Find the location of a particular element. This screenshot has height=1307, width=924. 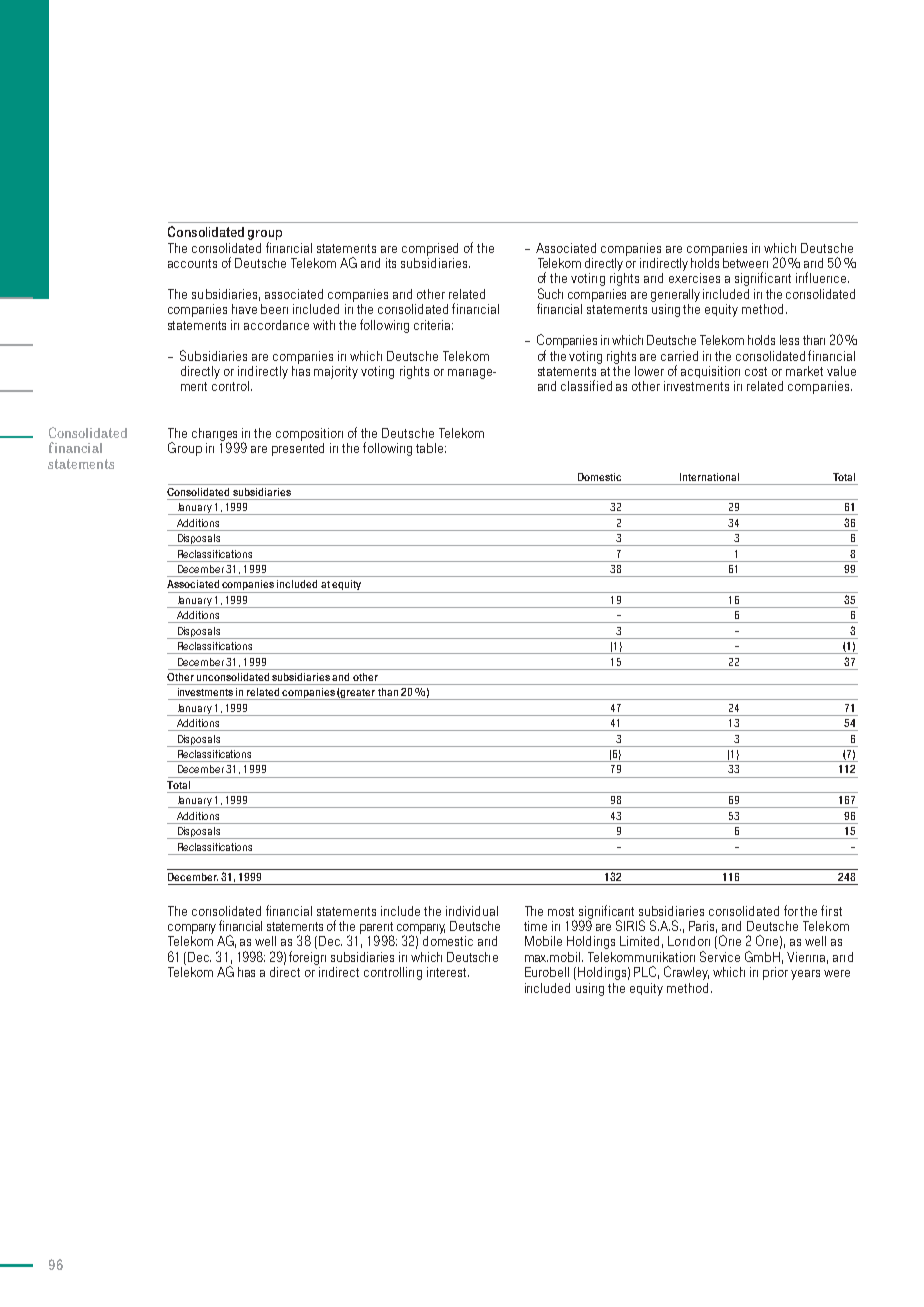

time is located at coordinates (535, 926).
